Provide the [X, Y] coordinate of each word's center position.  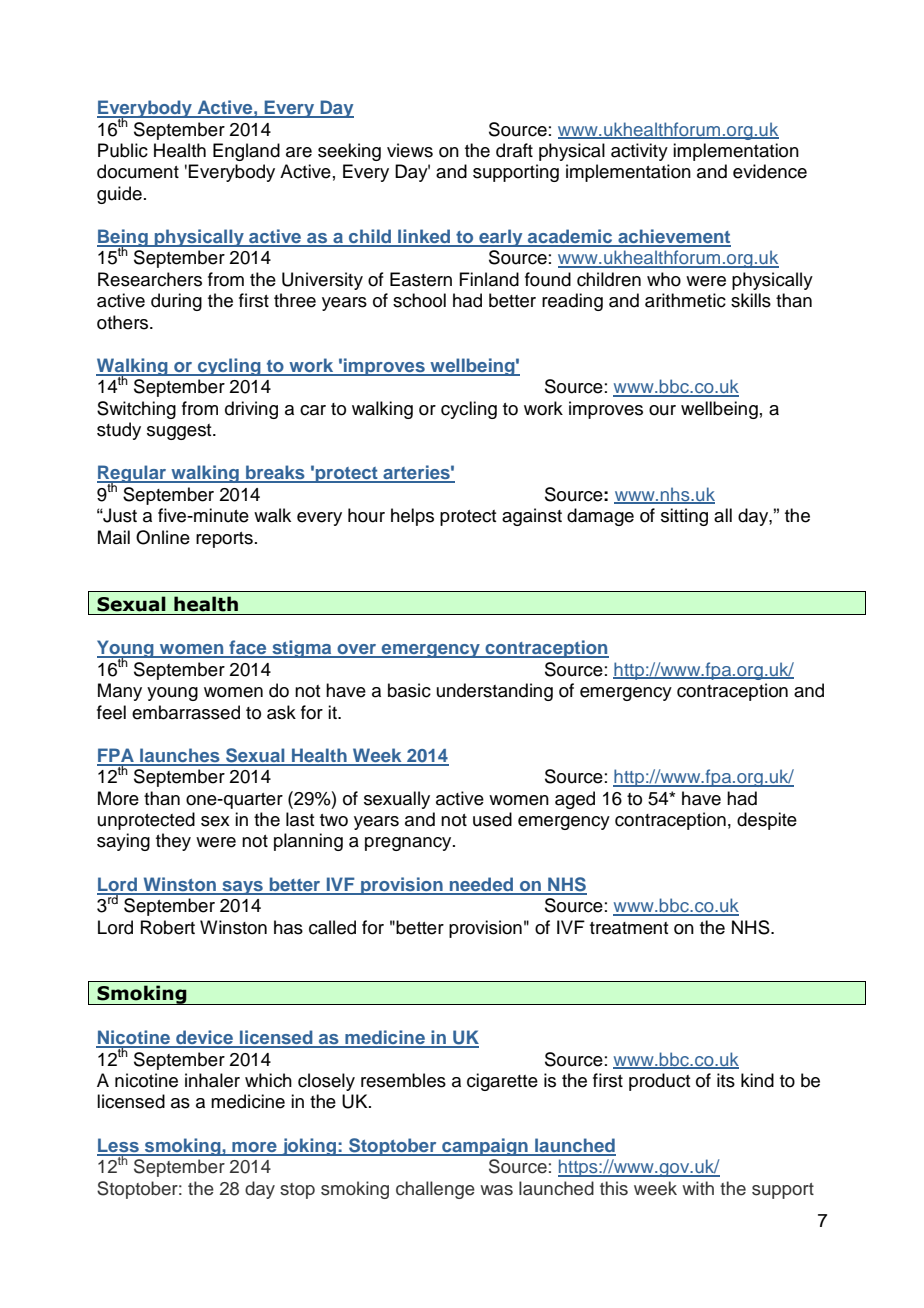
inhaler [212, 1080]
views [410, 150]
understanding [495, 692]
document [138, 171]
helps [412, 517]
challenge [435, 1190]
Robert [168, 927]
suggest [180, 432]
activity [639, 152]
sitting [684, 517]
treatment [629, 928]
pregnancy [409, 844]
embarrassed [186, 712]
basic [409, 690]
